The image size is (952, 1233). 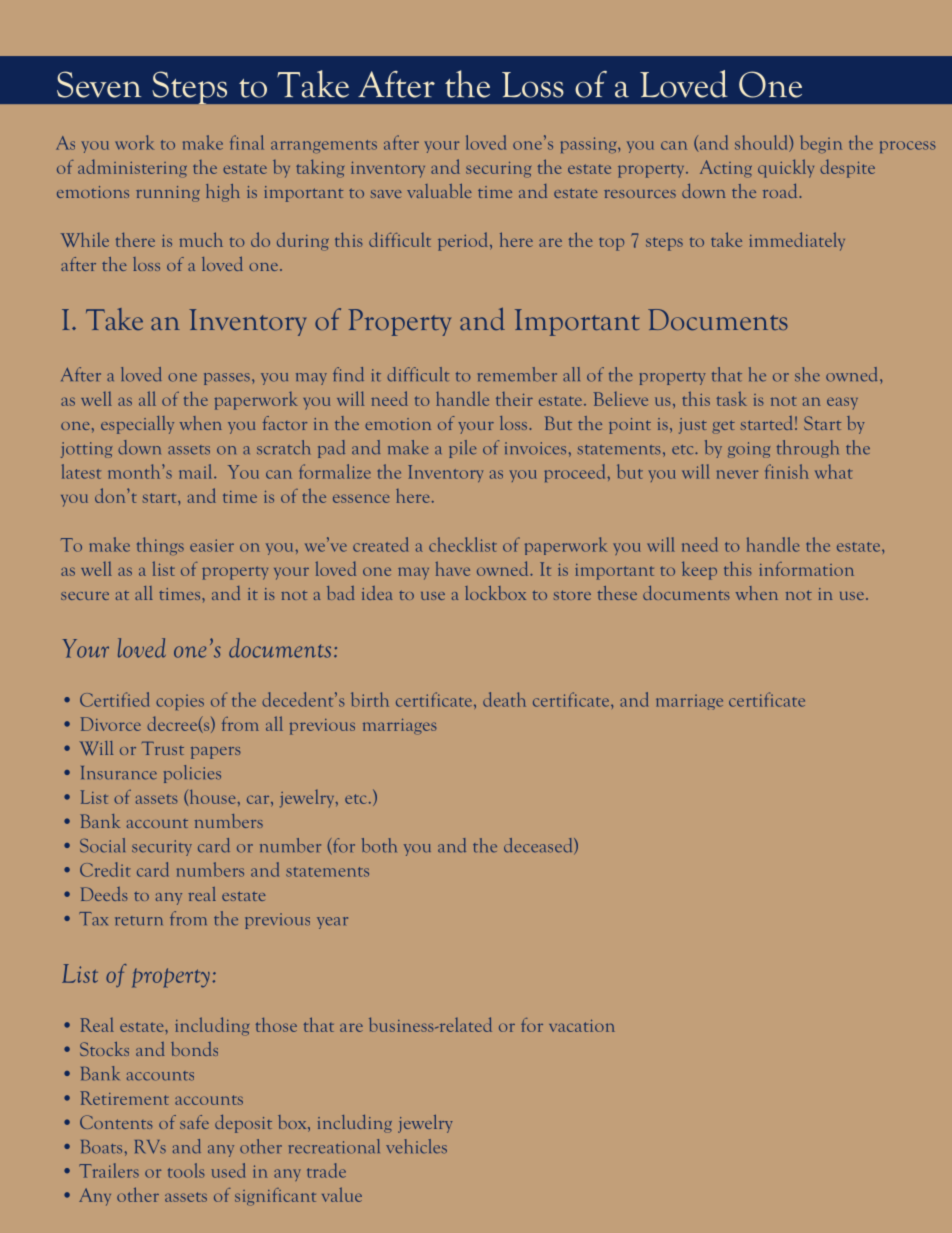 I want to click on finish, so click(x=787, y=471).
